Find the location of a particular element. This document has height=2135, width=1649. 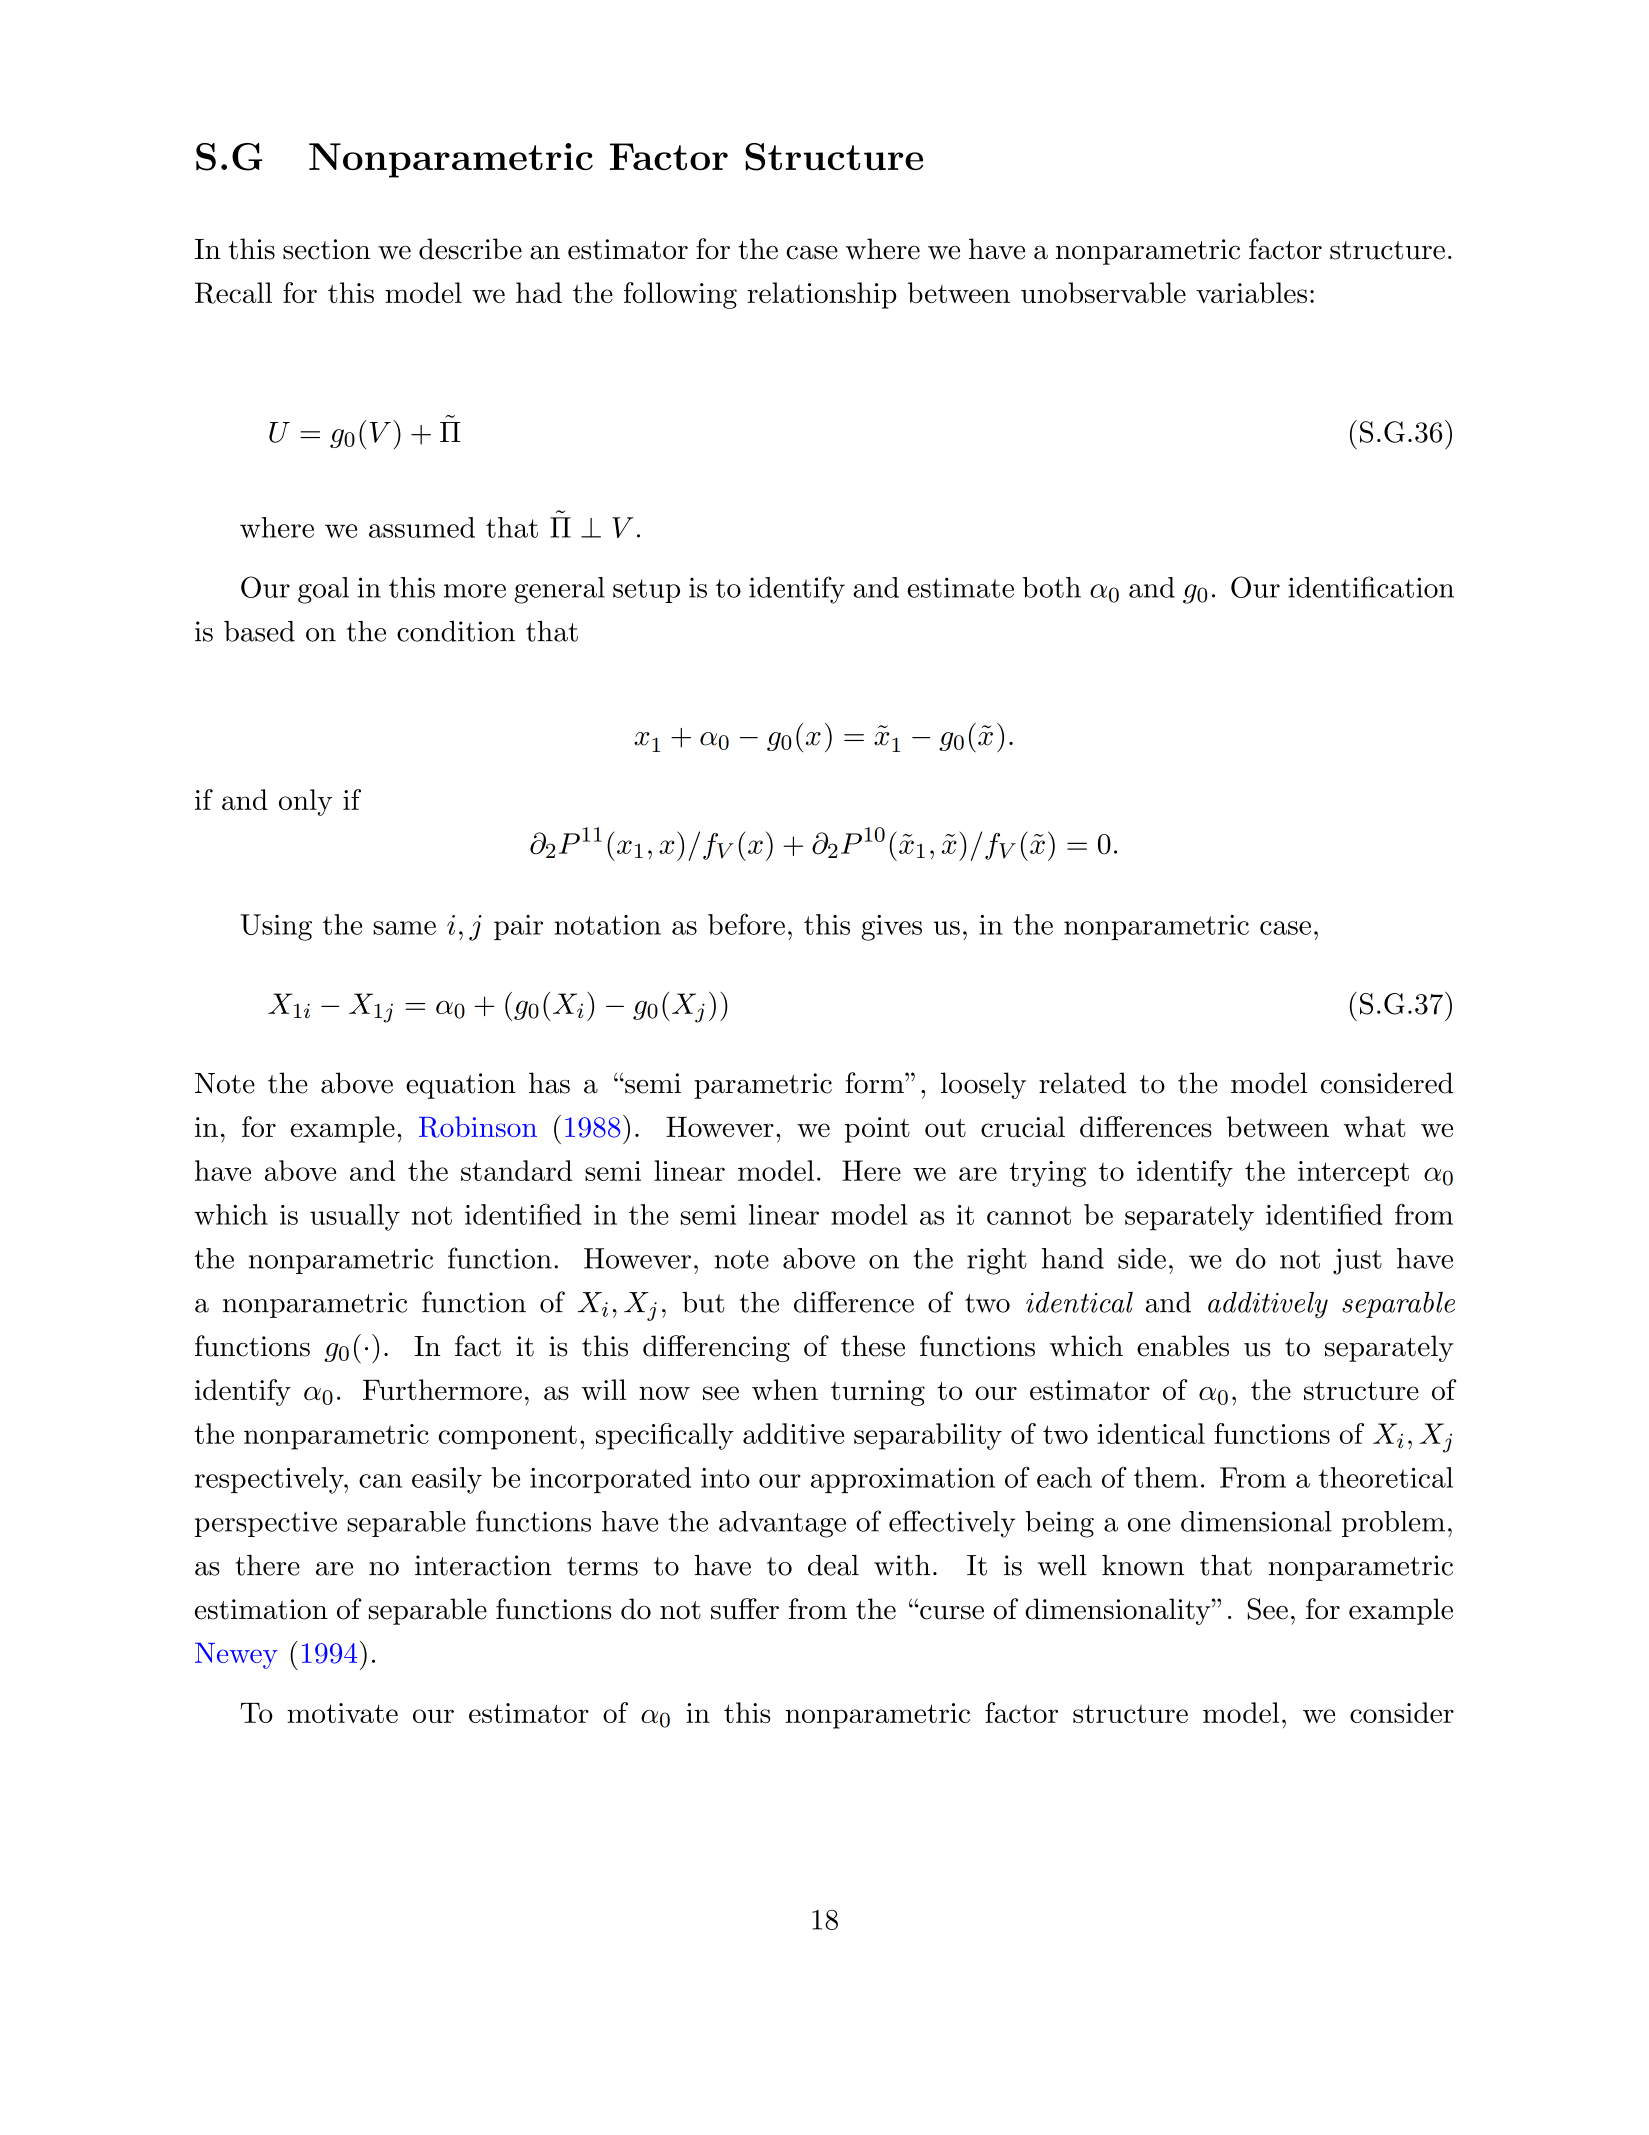

before is located at coordinates (746, 924).
